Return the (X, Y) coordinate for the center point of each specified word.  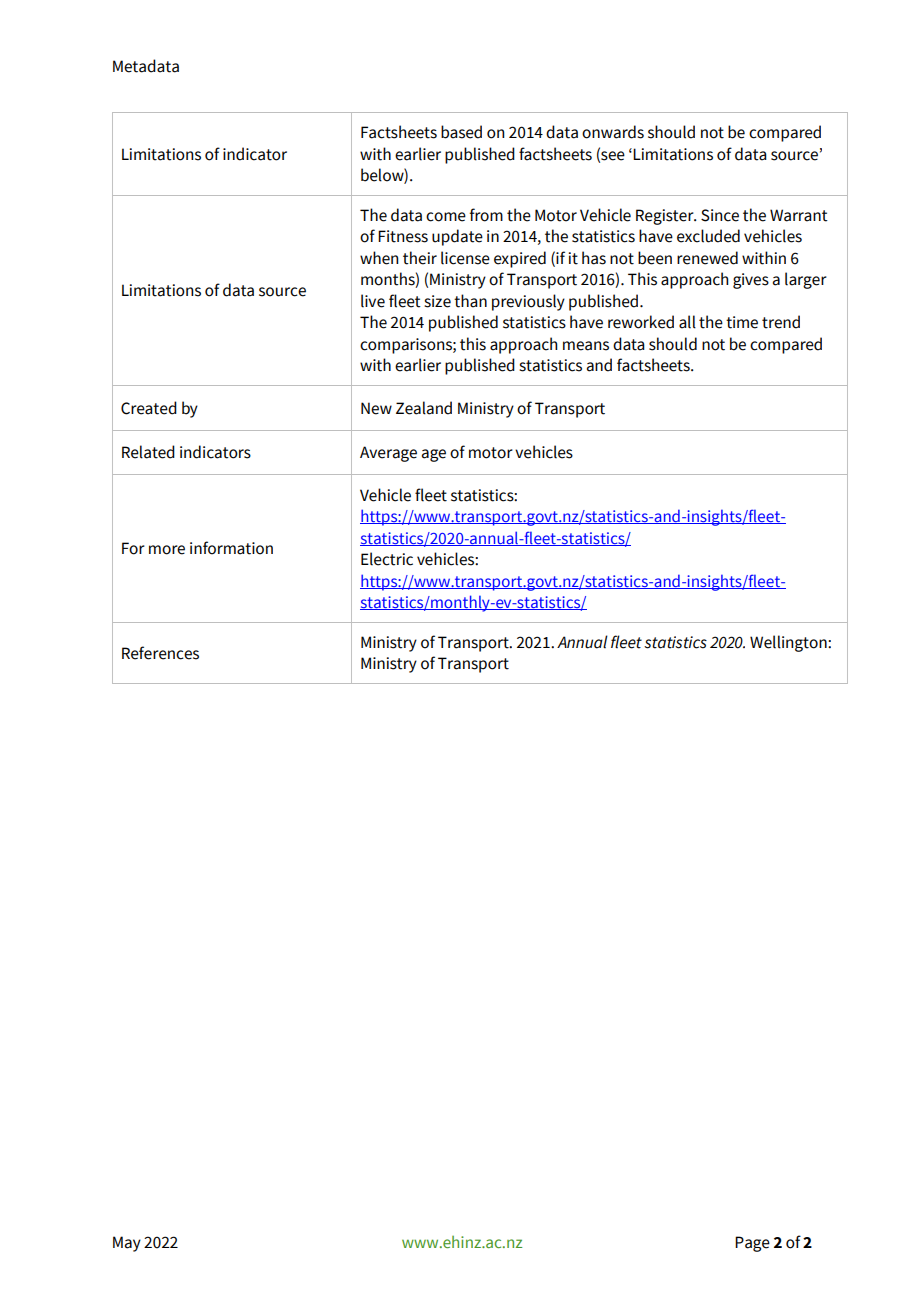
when (379, 258)
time (742, 322)
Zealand (424, 408)
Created (149, 408)
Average (388, 454)
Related (148, 452)
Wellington (789, 643)
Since (720, 215)
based (461, 132)
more (167, 550)
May (127, 1244)
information (231, 548)
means (586, 346)
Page (752, 1244)
